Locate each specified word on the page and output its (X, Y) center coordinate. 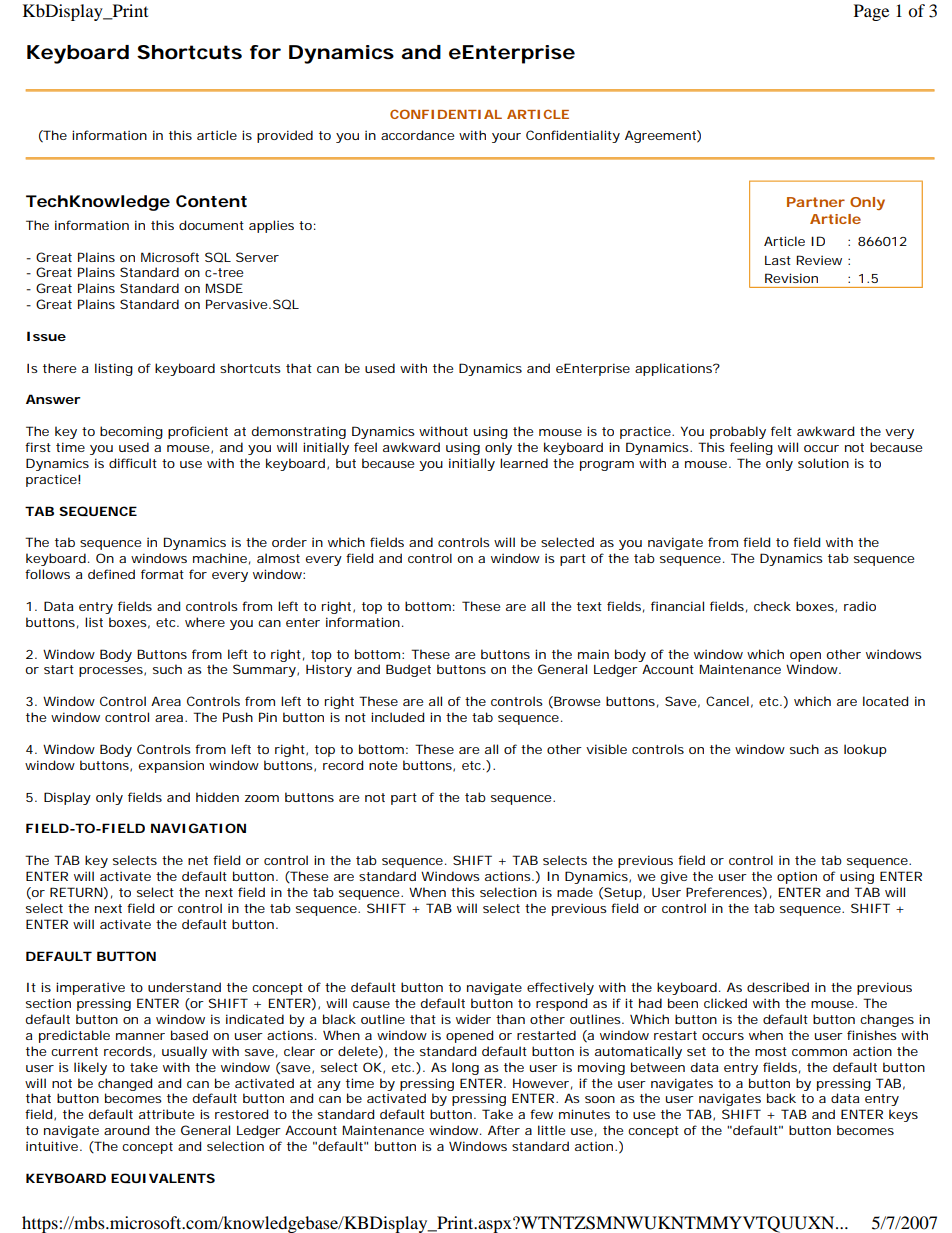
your (506, 138)
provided (285, 136)
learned (524, 463)
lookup (865, 750)
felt (781, 431)
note (383, 765)
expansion (171, 766)
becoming (131, 432)
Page (871, 12)
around (126, 1130)
